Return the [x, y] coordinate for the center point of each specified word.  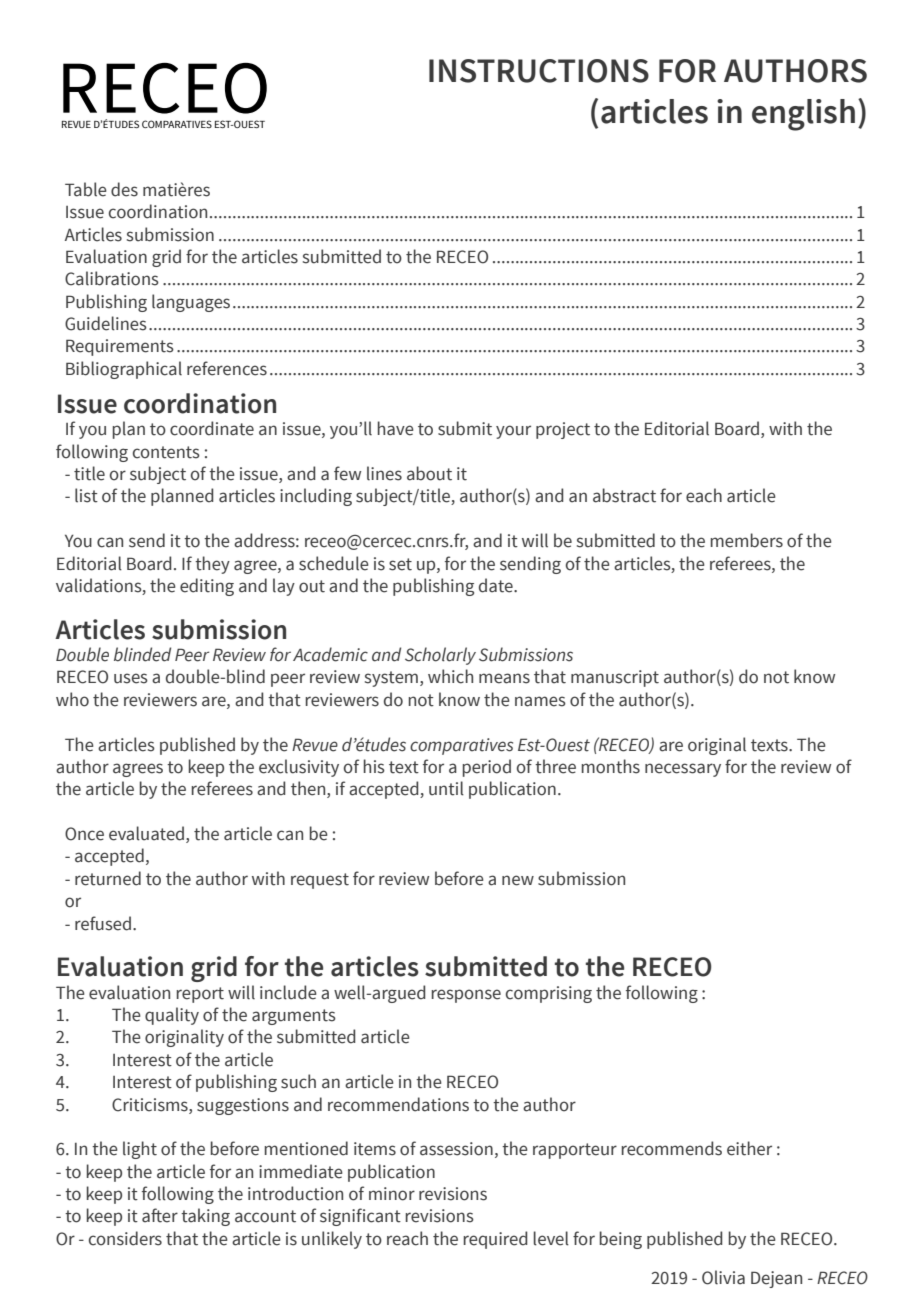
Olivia [723, 1277]
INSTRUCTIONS [539, 71]
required [496, 1240]
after [160, 1215]
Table [86, 189]
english [803, 115]
